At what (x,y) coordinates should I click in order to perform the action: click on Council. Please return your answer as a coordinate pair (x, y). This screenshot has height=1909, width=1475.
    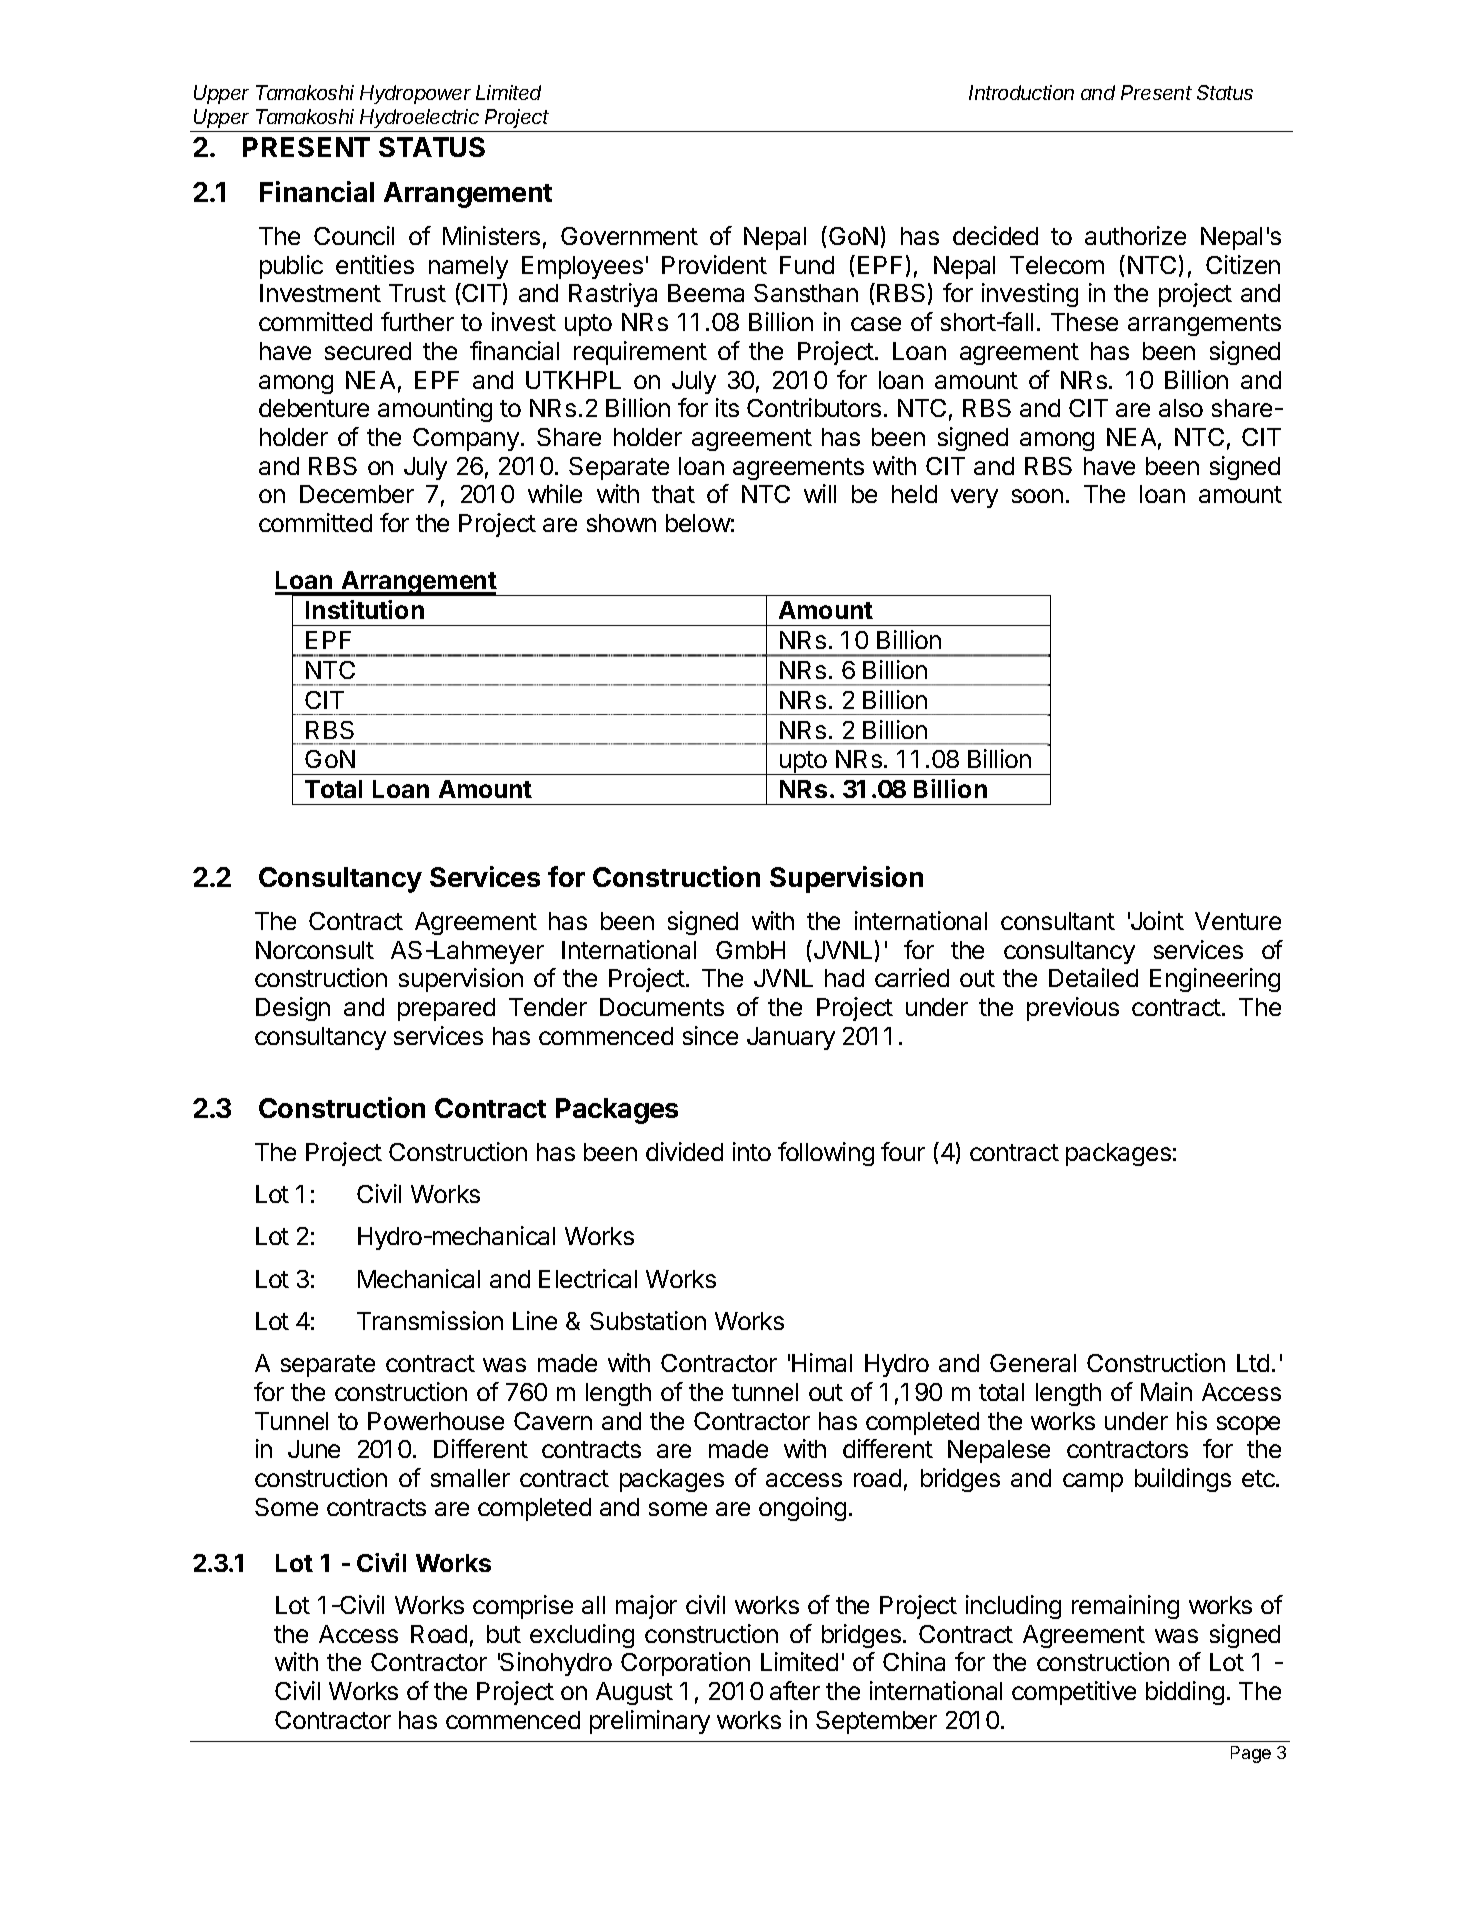
    Looking at the image, I should click on (354, 235).
